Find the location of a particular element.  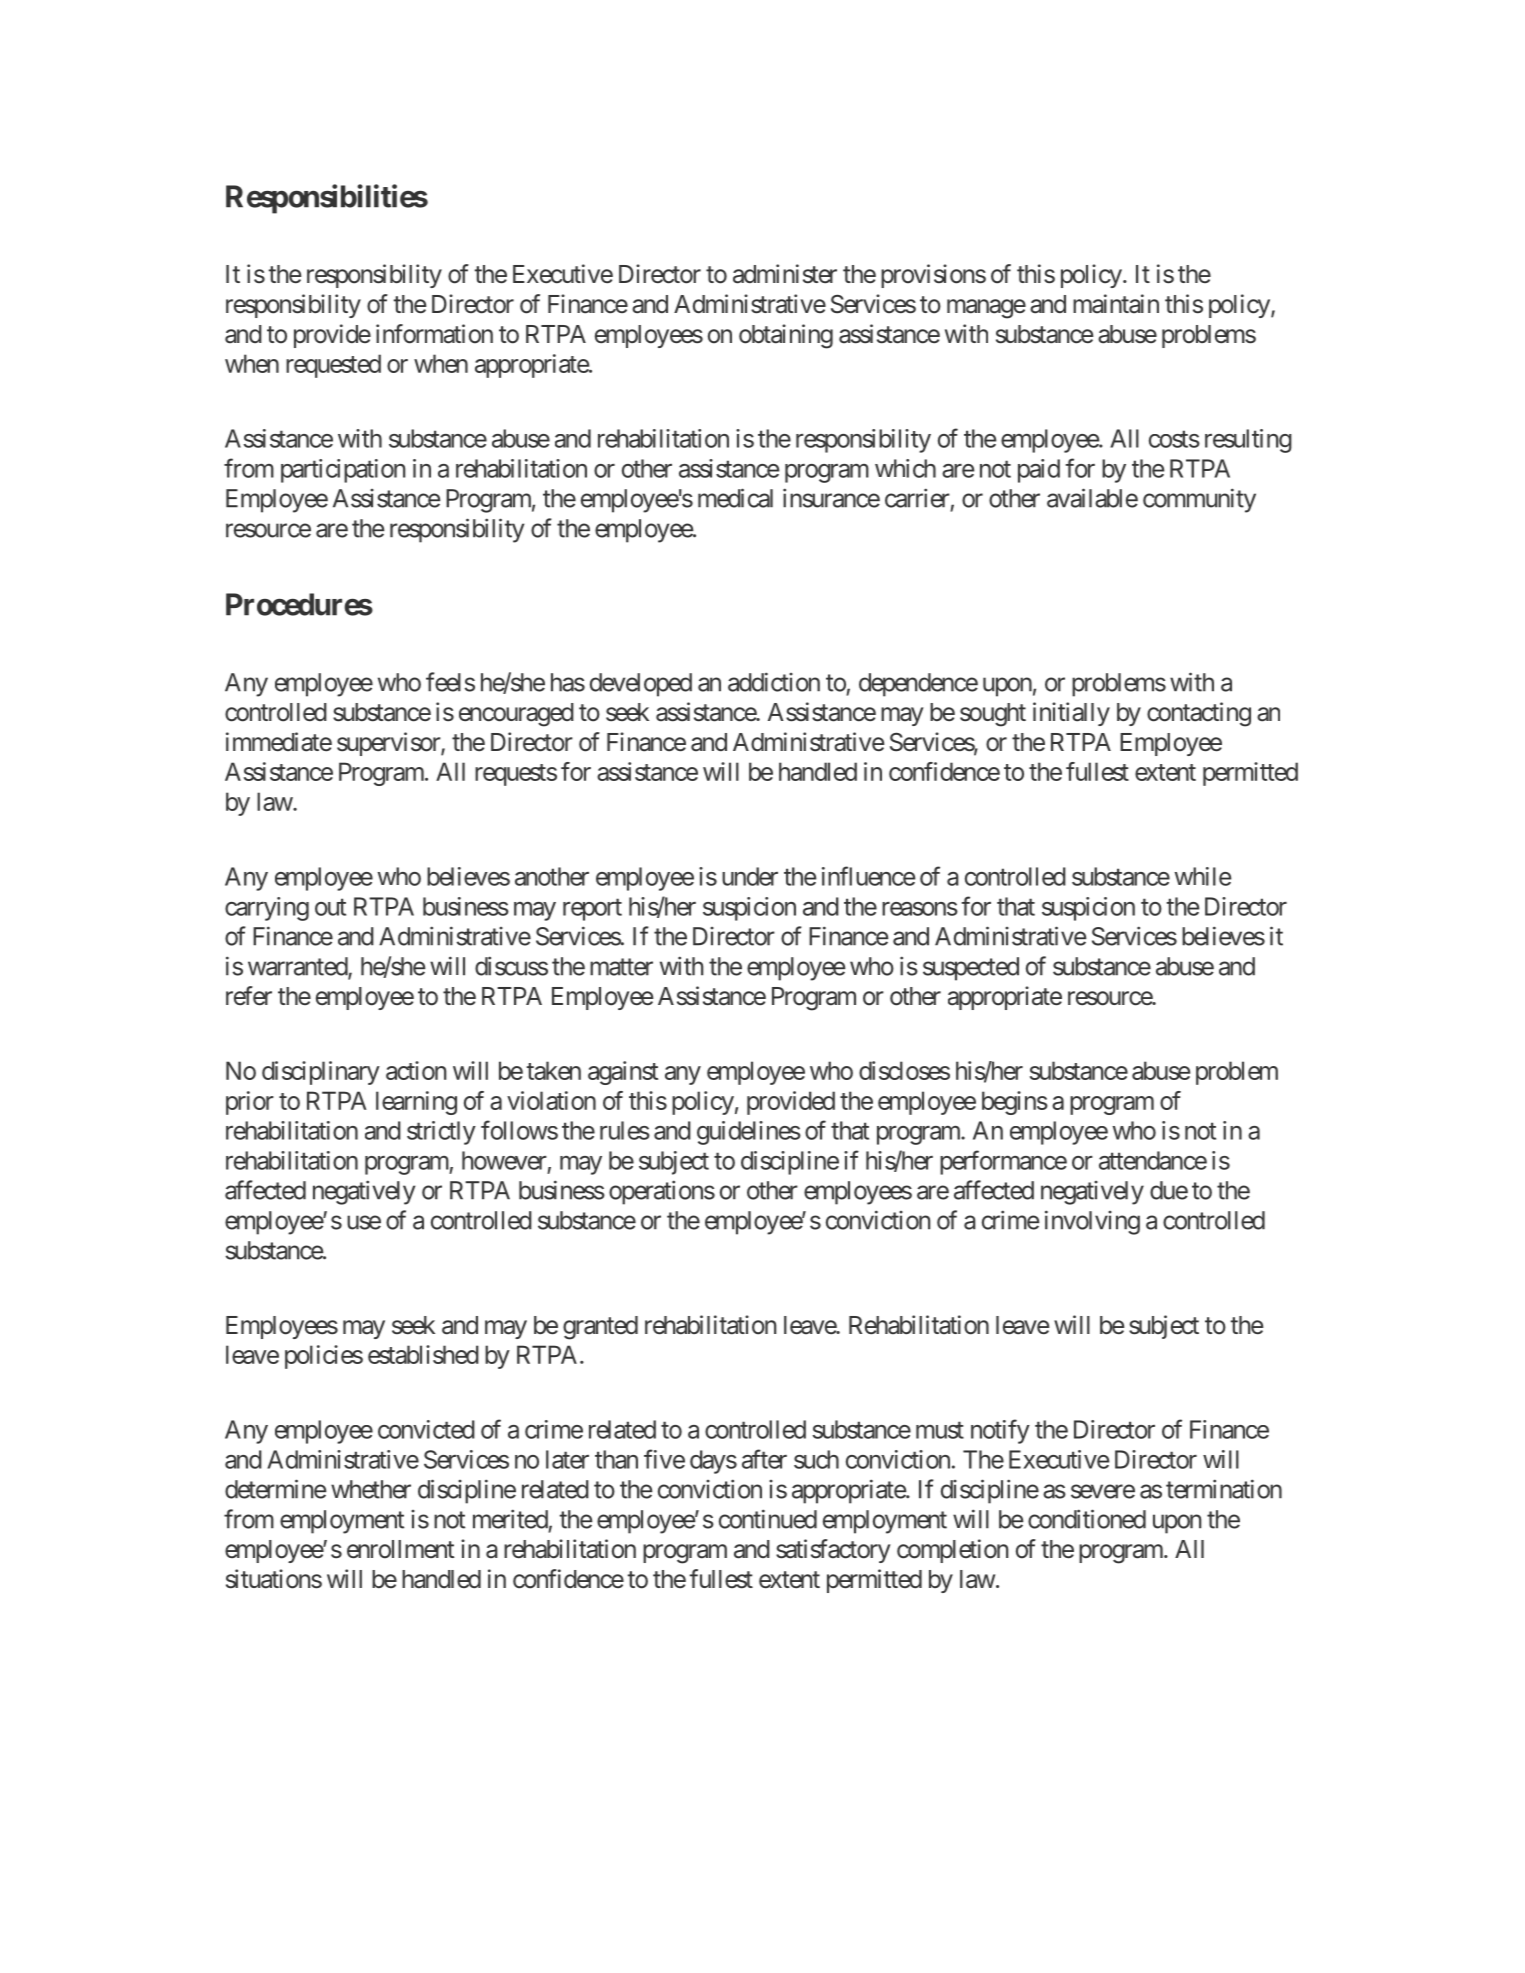

supervisor is located at coordinates (389, 744).
